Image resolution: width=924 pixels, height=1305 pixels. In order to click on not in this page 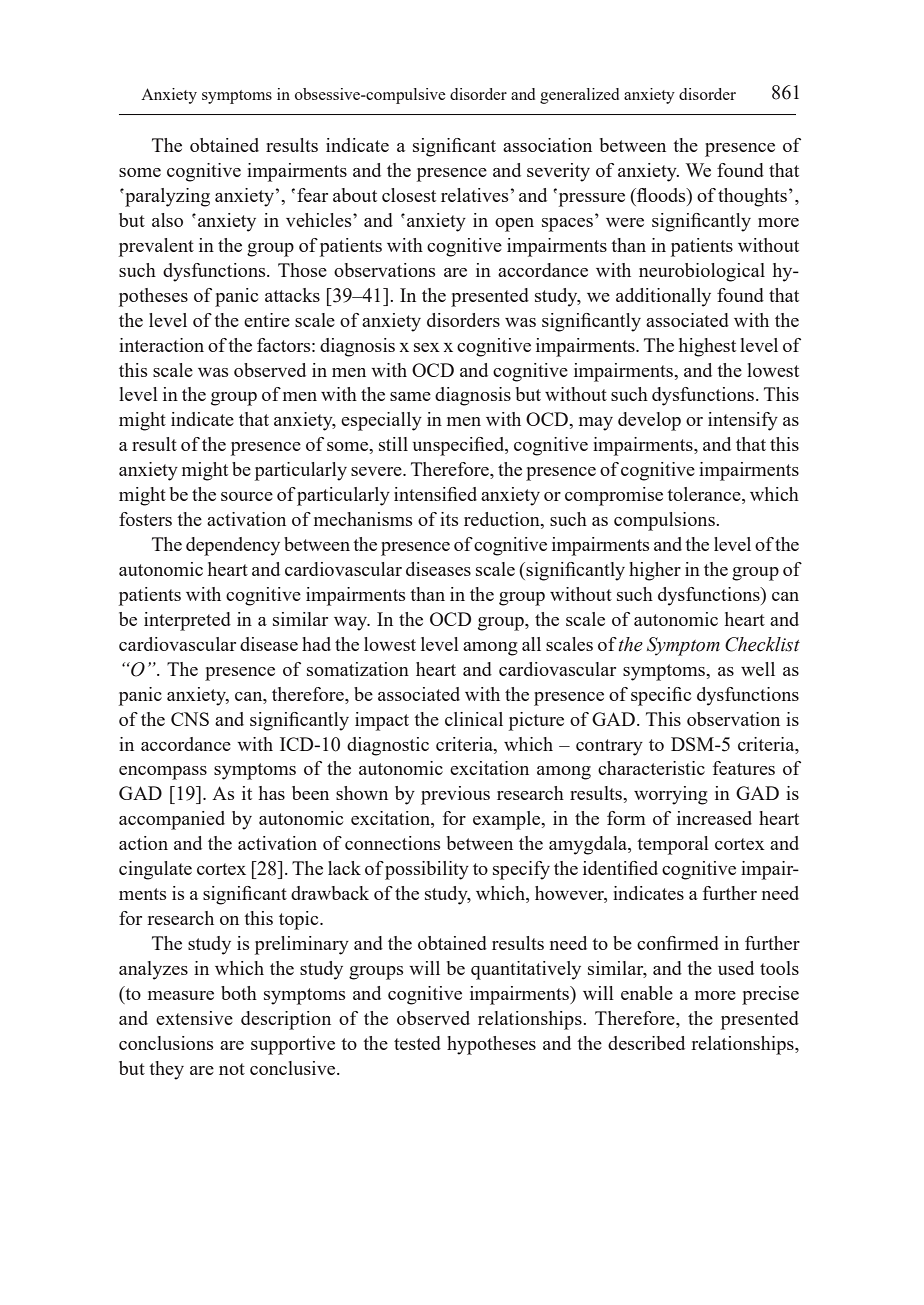, I will do `click(232, 1069)`.
